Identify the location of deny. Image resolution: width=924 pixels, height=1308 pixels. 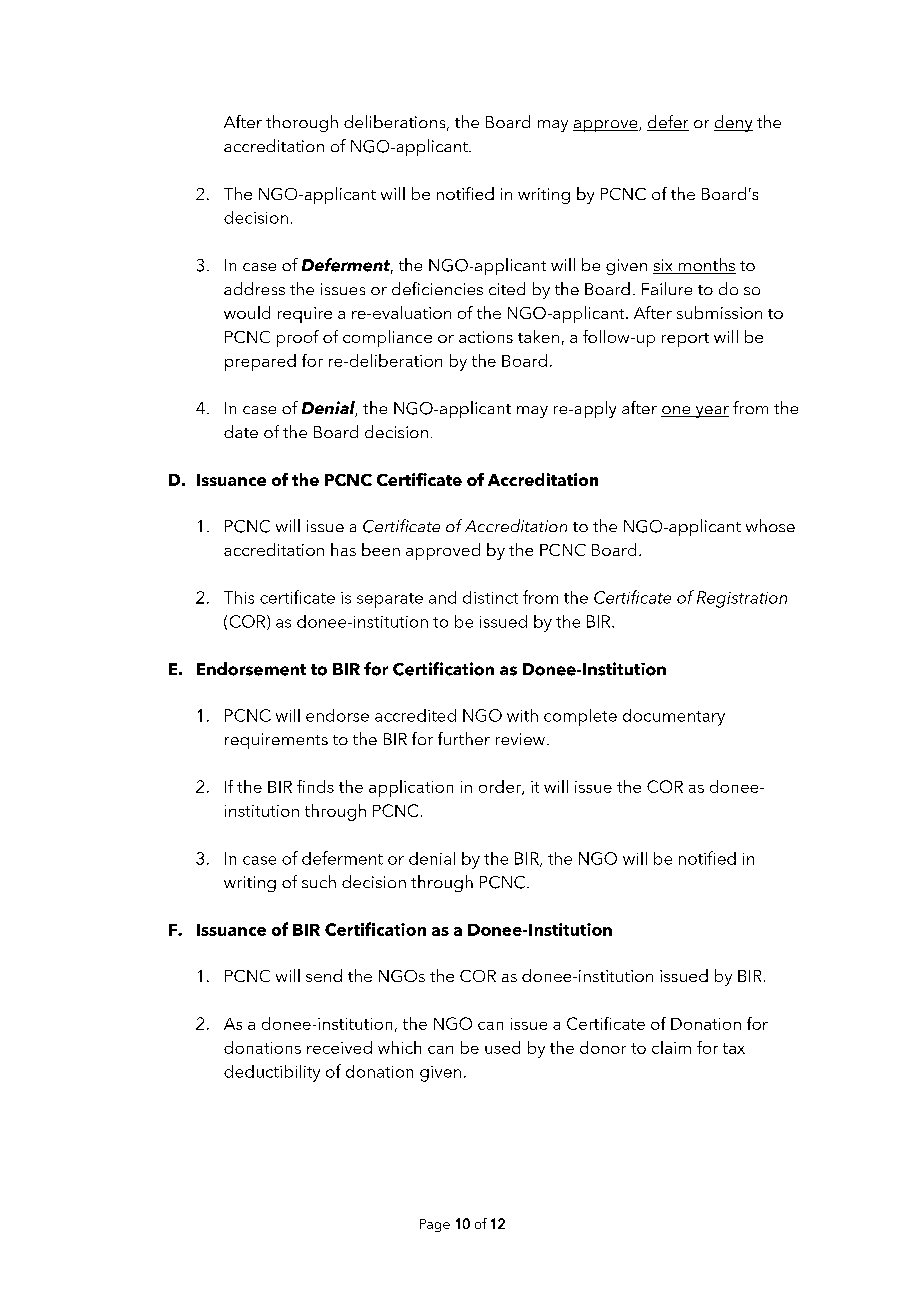
(733, 123).
